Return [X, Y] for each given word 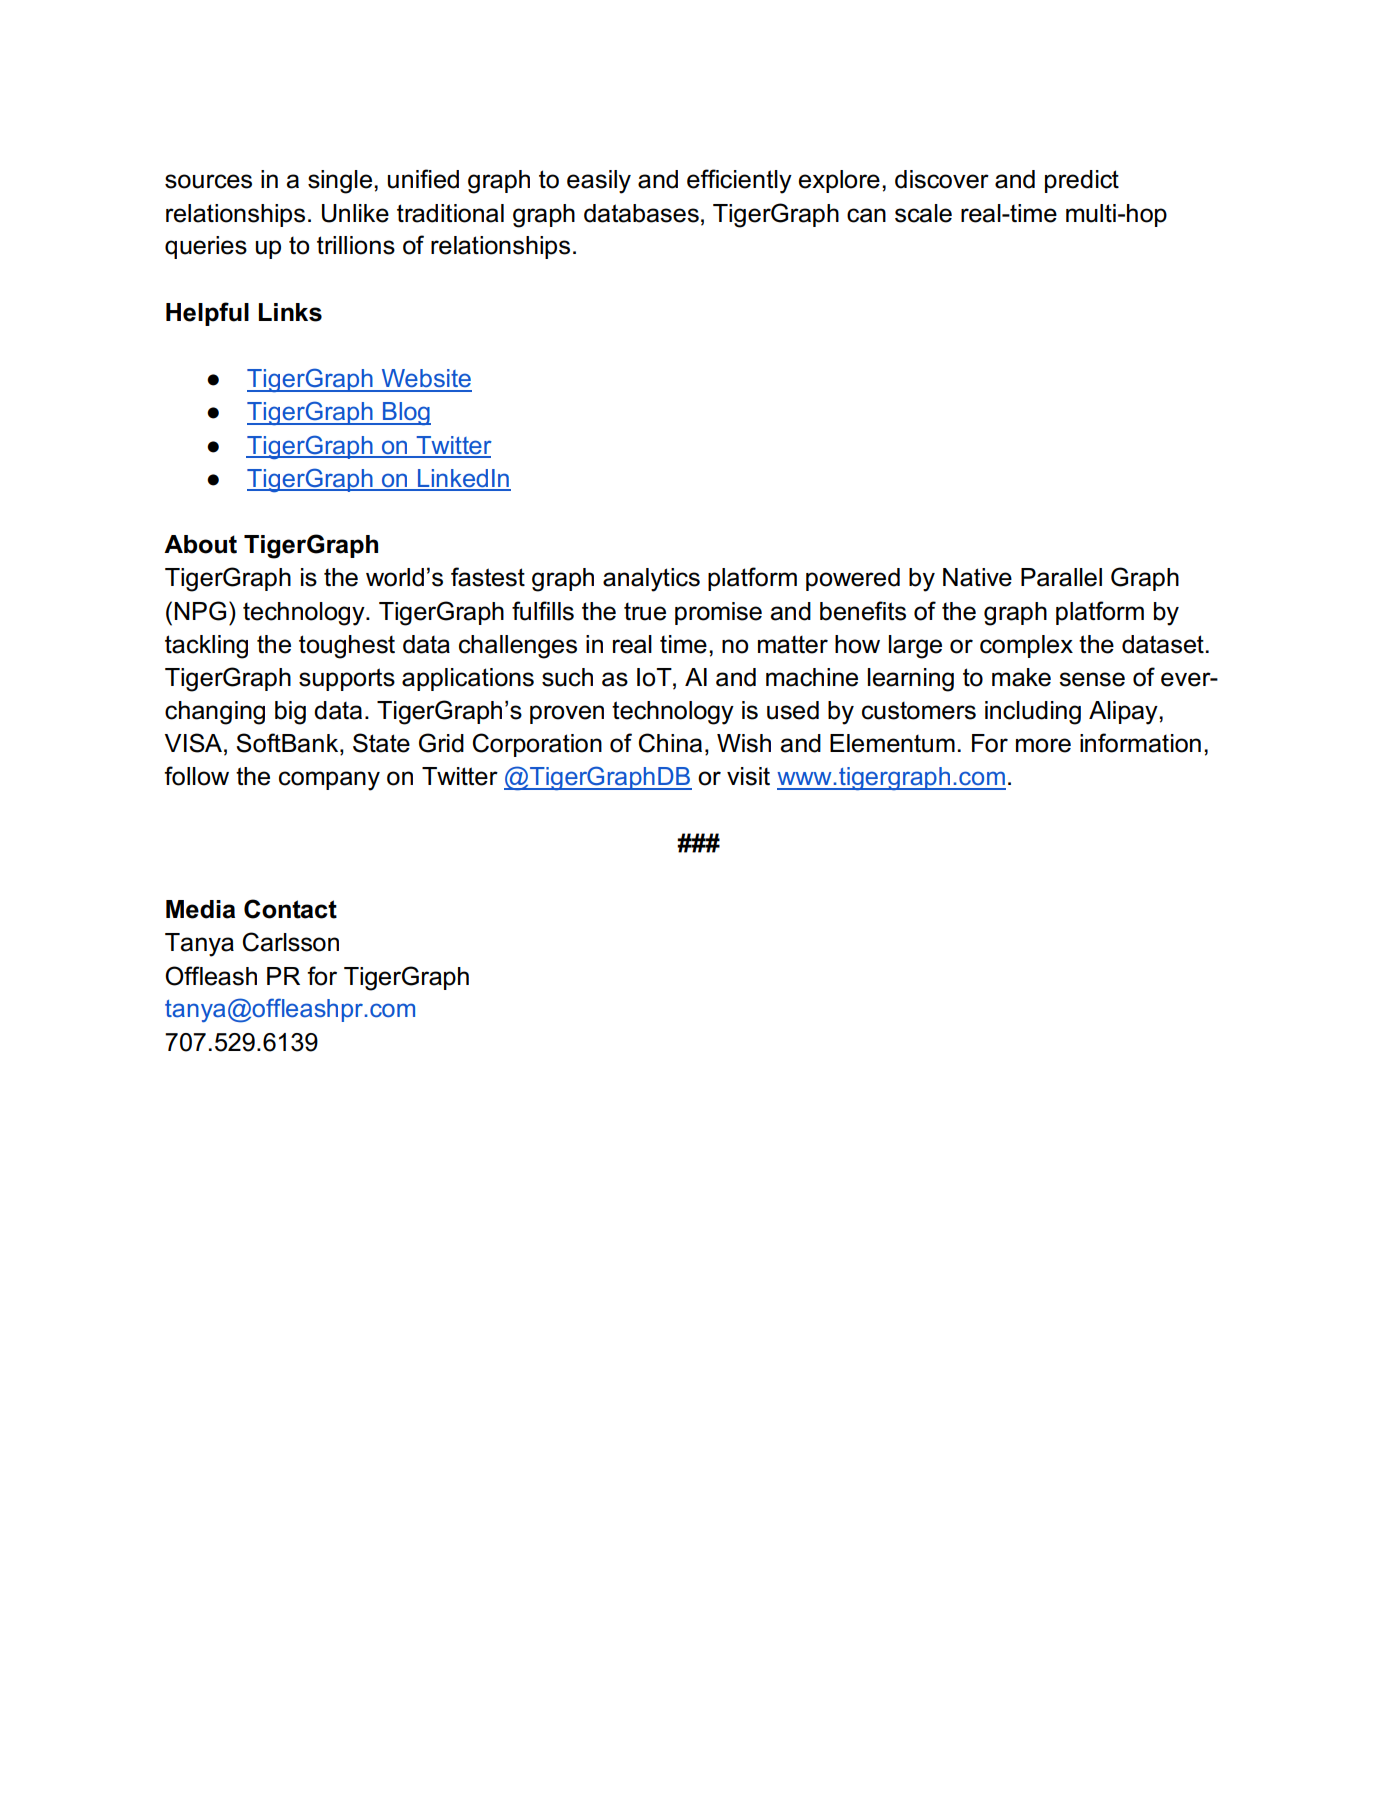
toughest [347, 647]
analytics [651, 580]
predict [1082, 181]
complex [1026, 646]
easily [599, 182]
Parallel [1061, 577]
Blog [405, 414]
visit [748, 776]
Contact [290, 909]
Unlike [355, 213]
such [567, 677]
